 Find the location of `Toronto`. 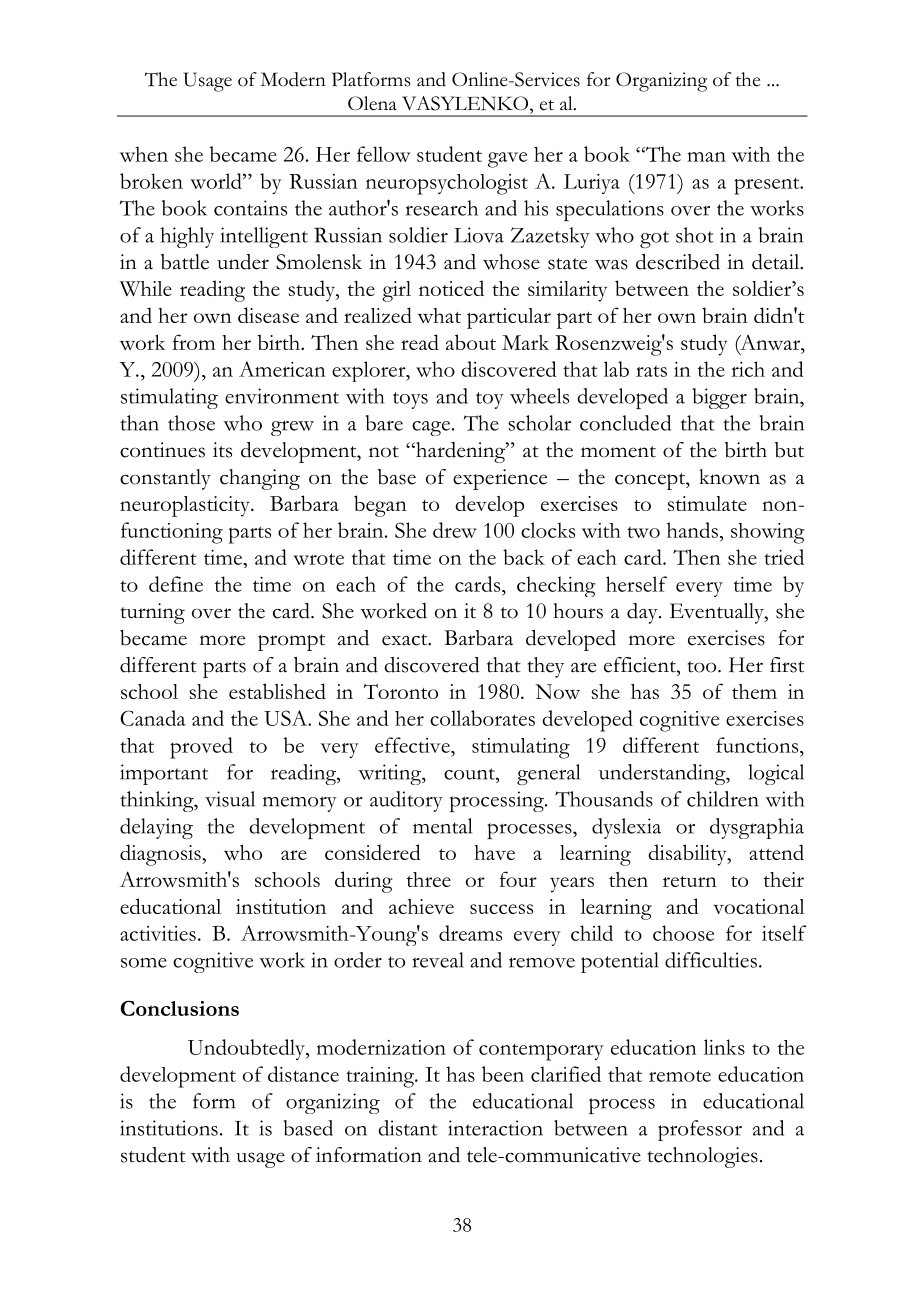

Toronto is located at coordinates (401, 691).
